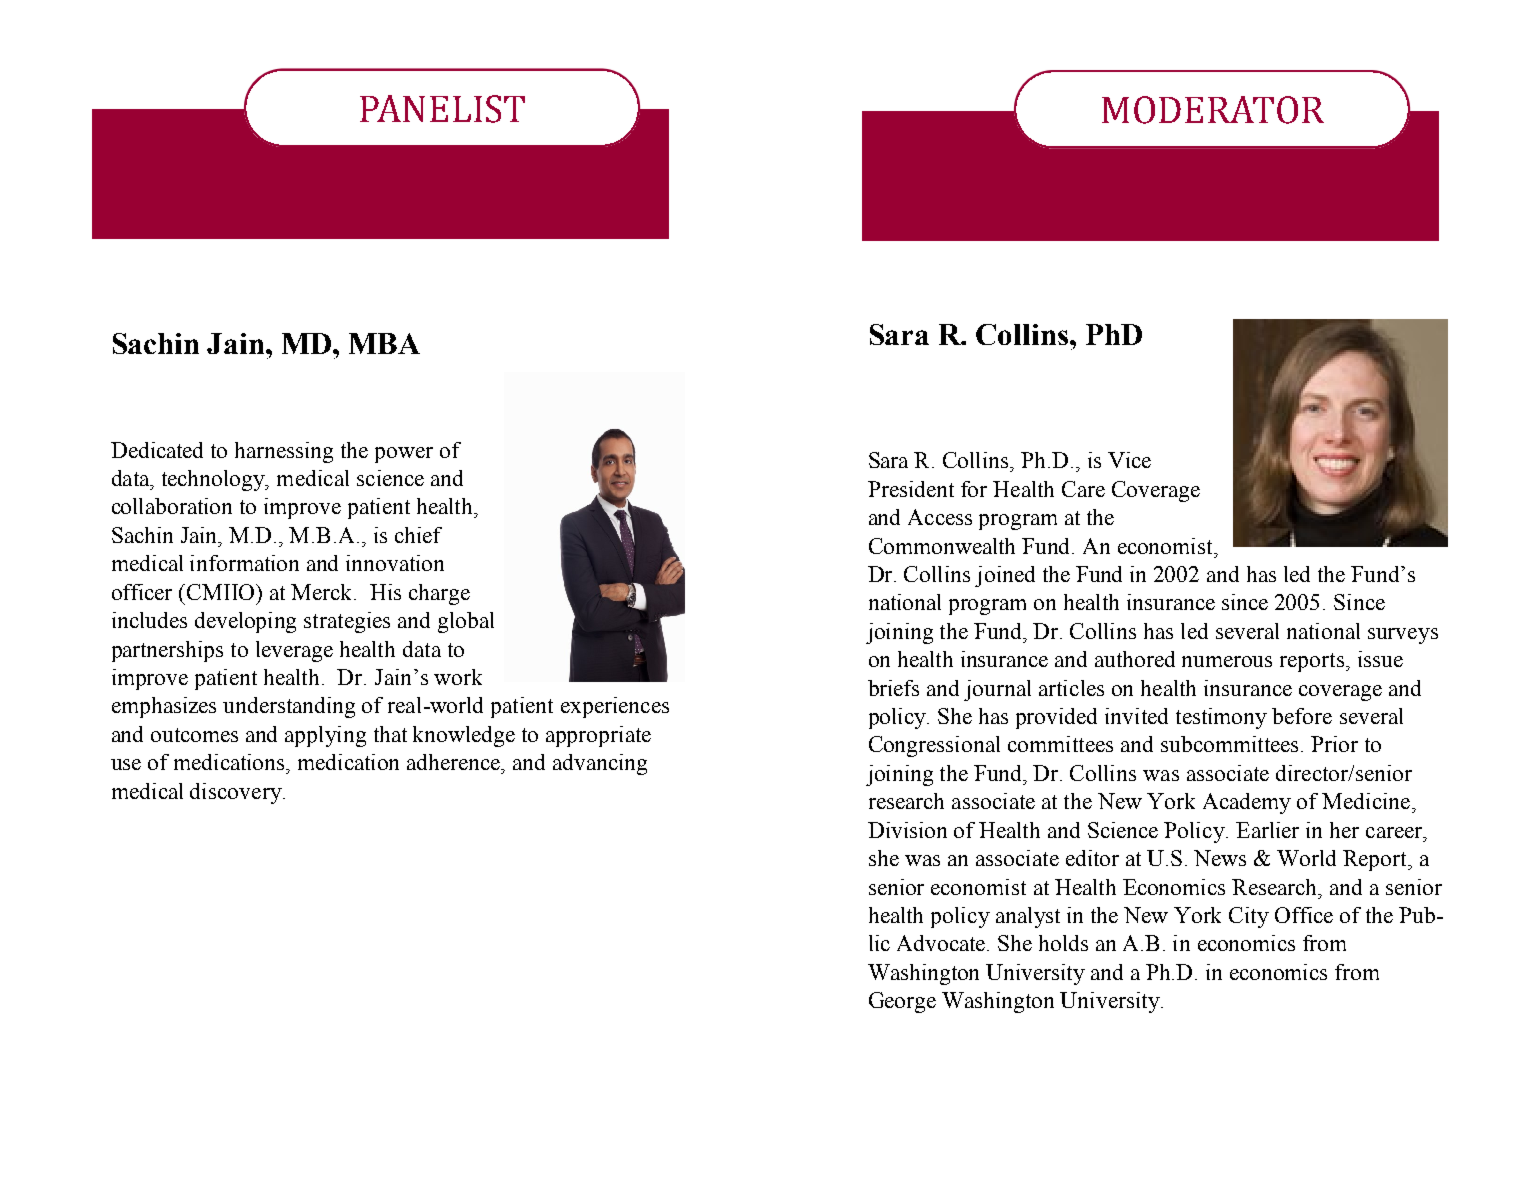 This document has height=1190, width=1540. What do you see at coordinates (1221, 718) in the document?
I see `testimony` at bounding box center [1221, 718].
